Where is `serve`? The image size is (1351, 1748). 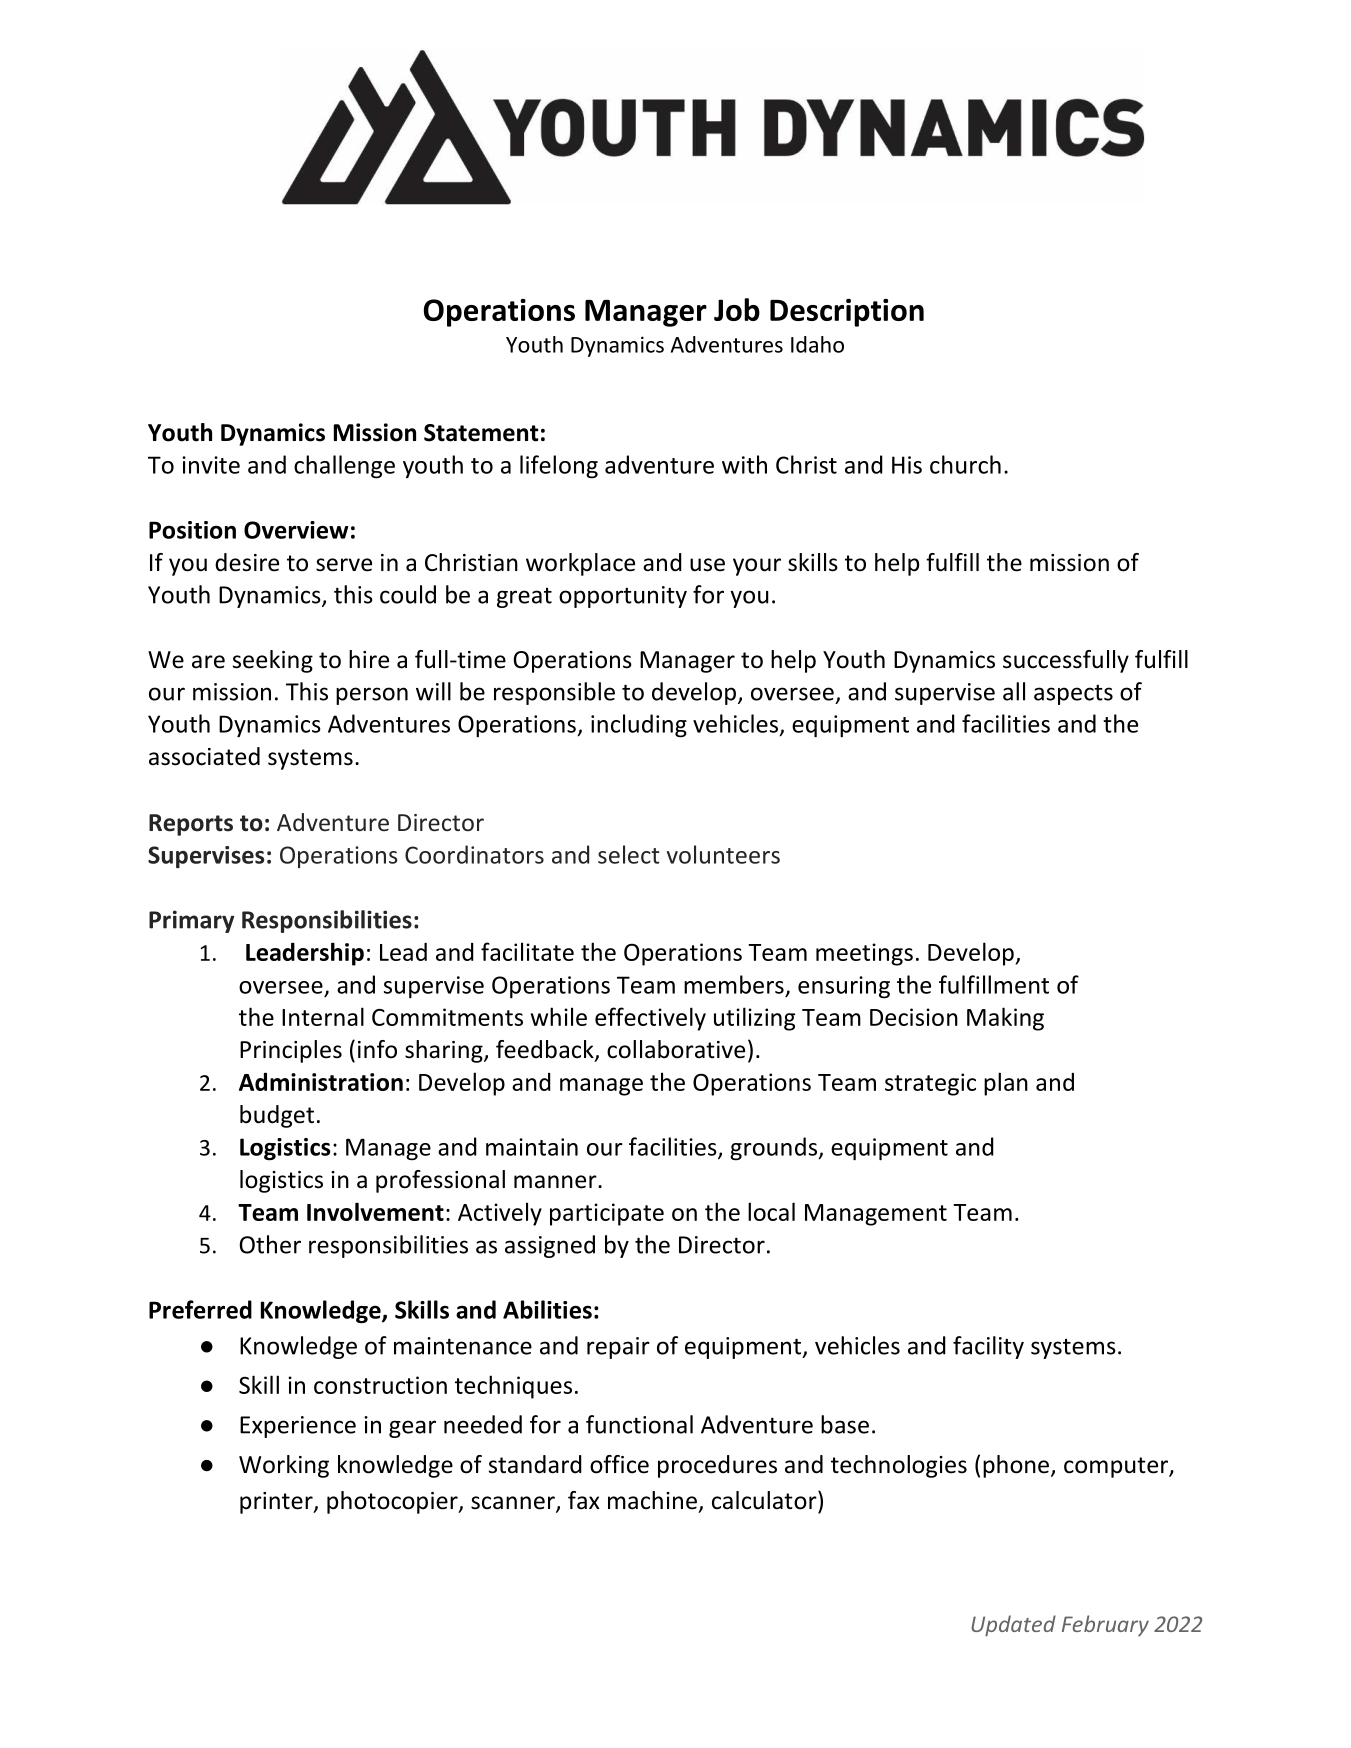
serve is located at coordinates (344, 565).
